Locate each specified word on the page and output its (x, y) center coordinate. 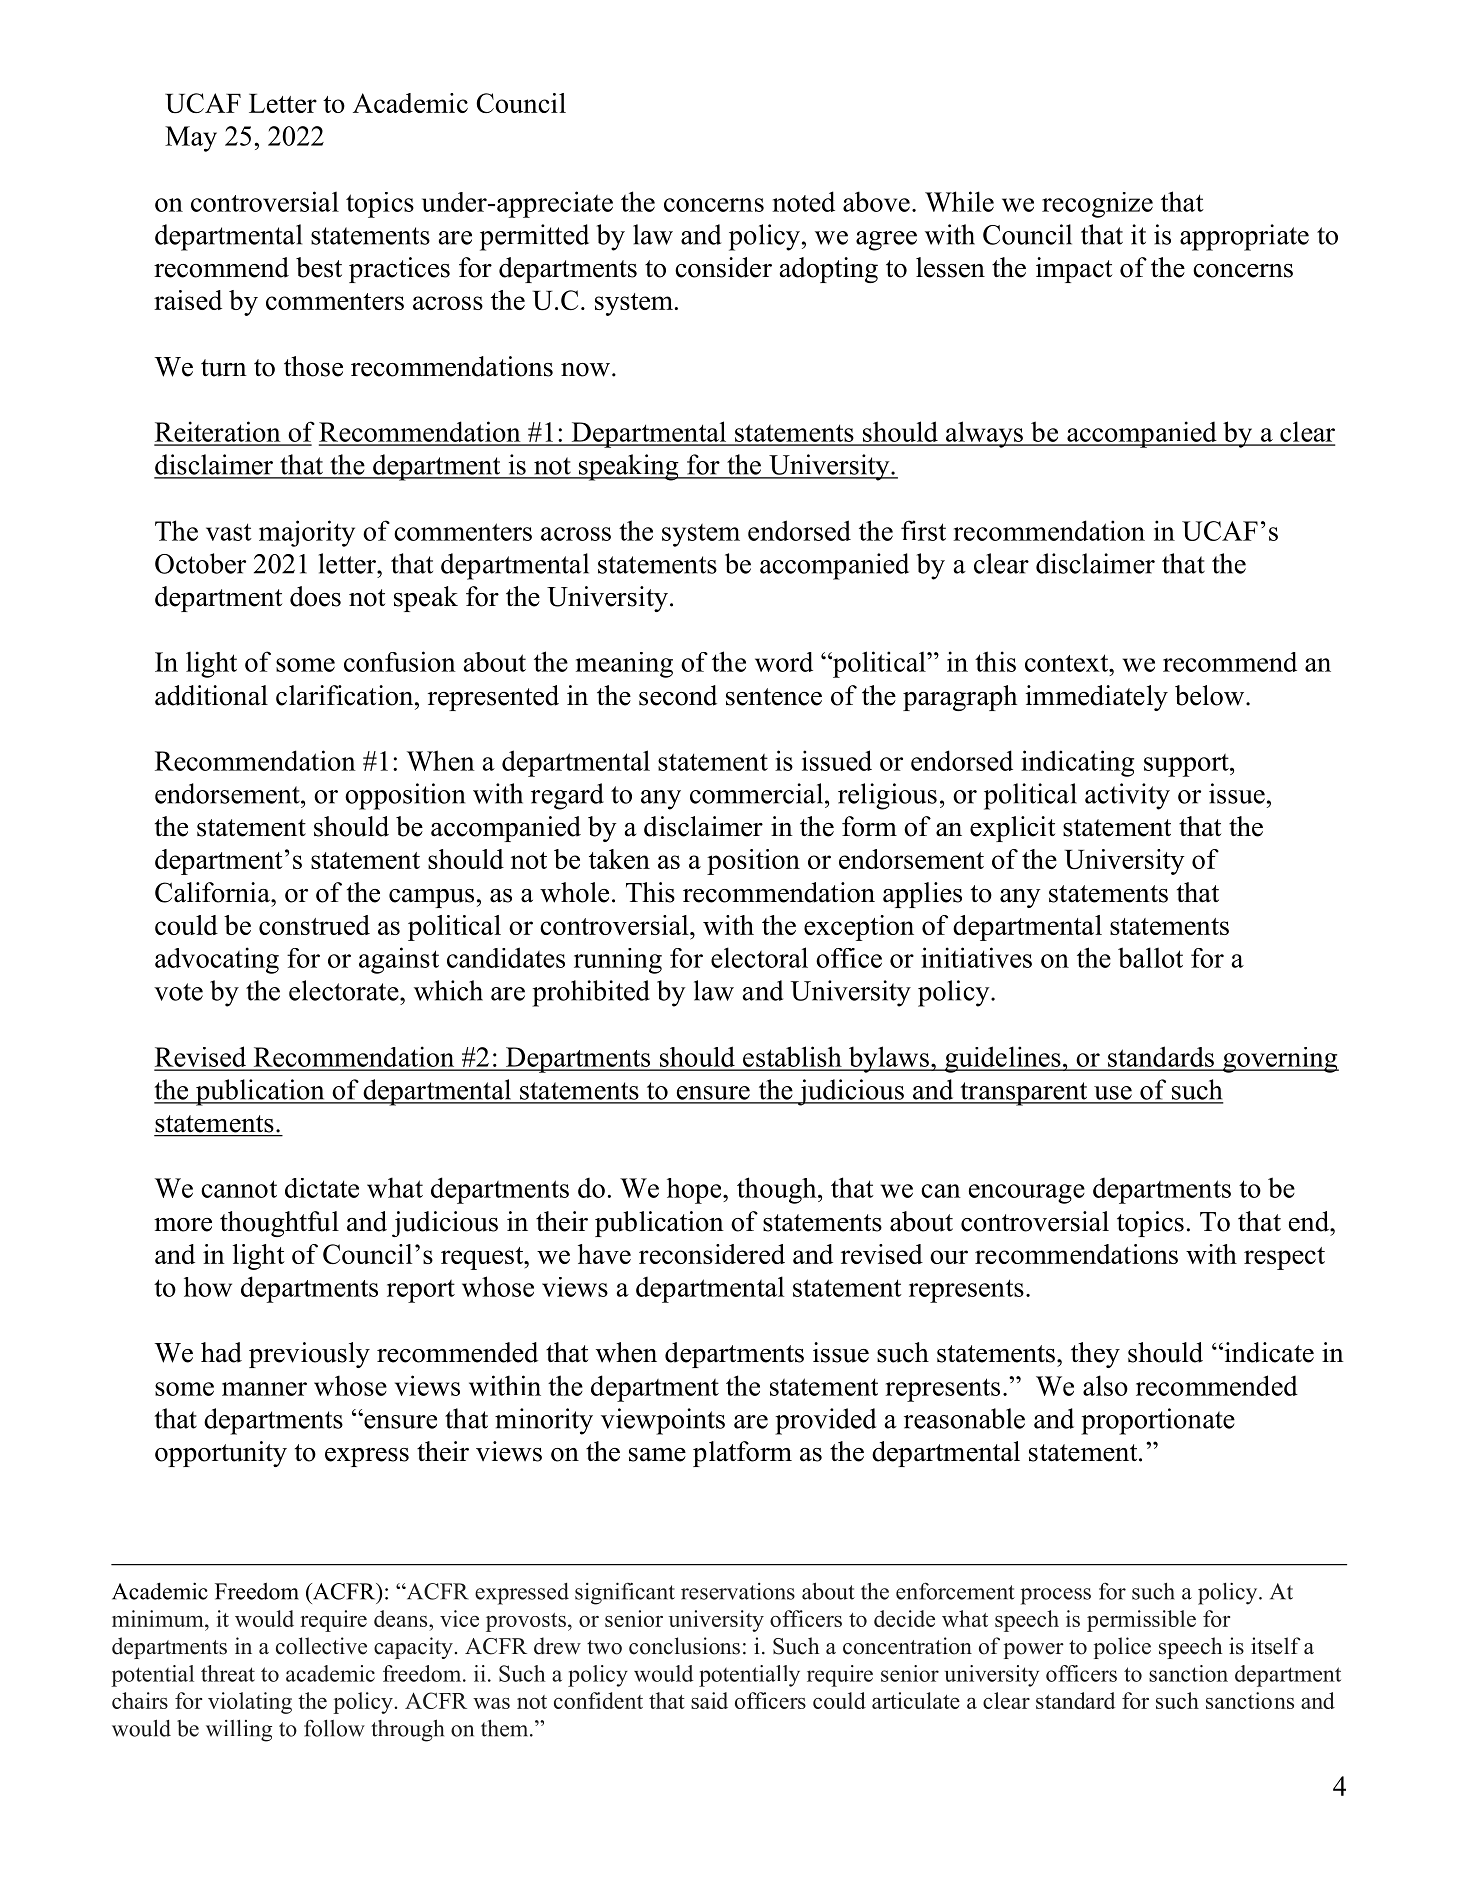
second (678, 695)
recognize (1097, 205)
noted (804, 201)
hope (695, 1191)
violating (250, 1703)
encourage (1027, 1194)
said (709, 1700)
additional (211, 695)
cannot (239, 1189)
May (191, 139)
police (1122, 1648)
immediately (1097, 698)
